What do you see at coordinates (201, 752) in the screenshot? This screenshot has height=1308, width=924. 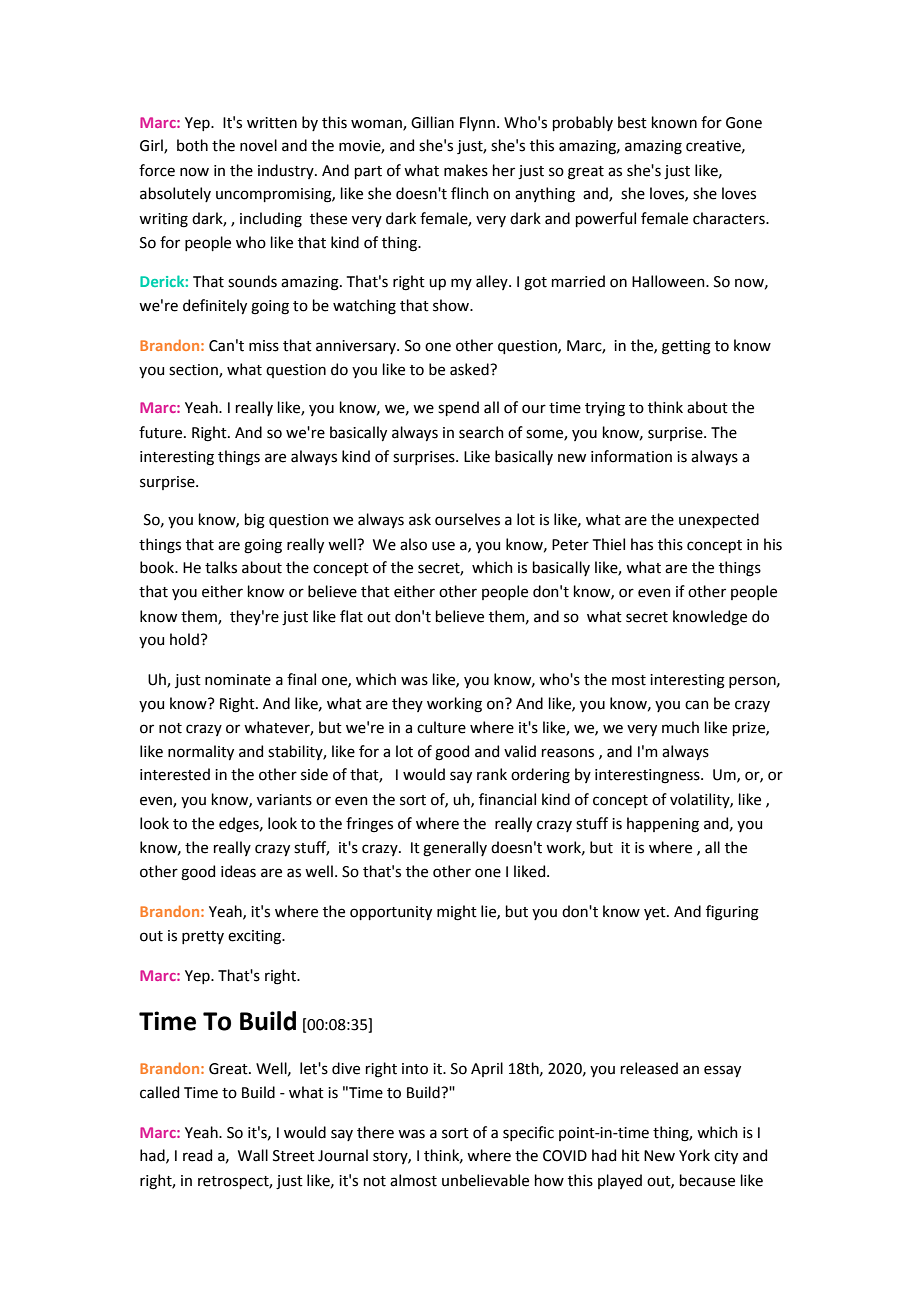 I see `normality` at bounding box center [201, 752].
